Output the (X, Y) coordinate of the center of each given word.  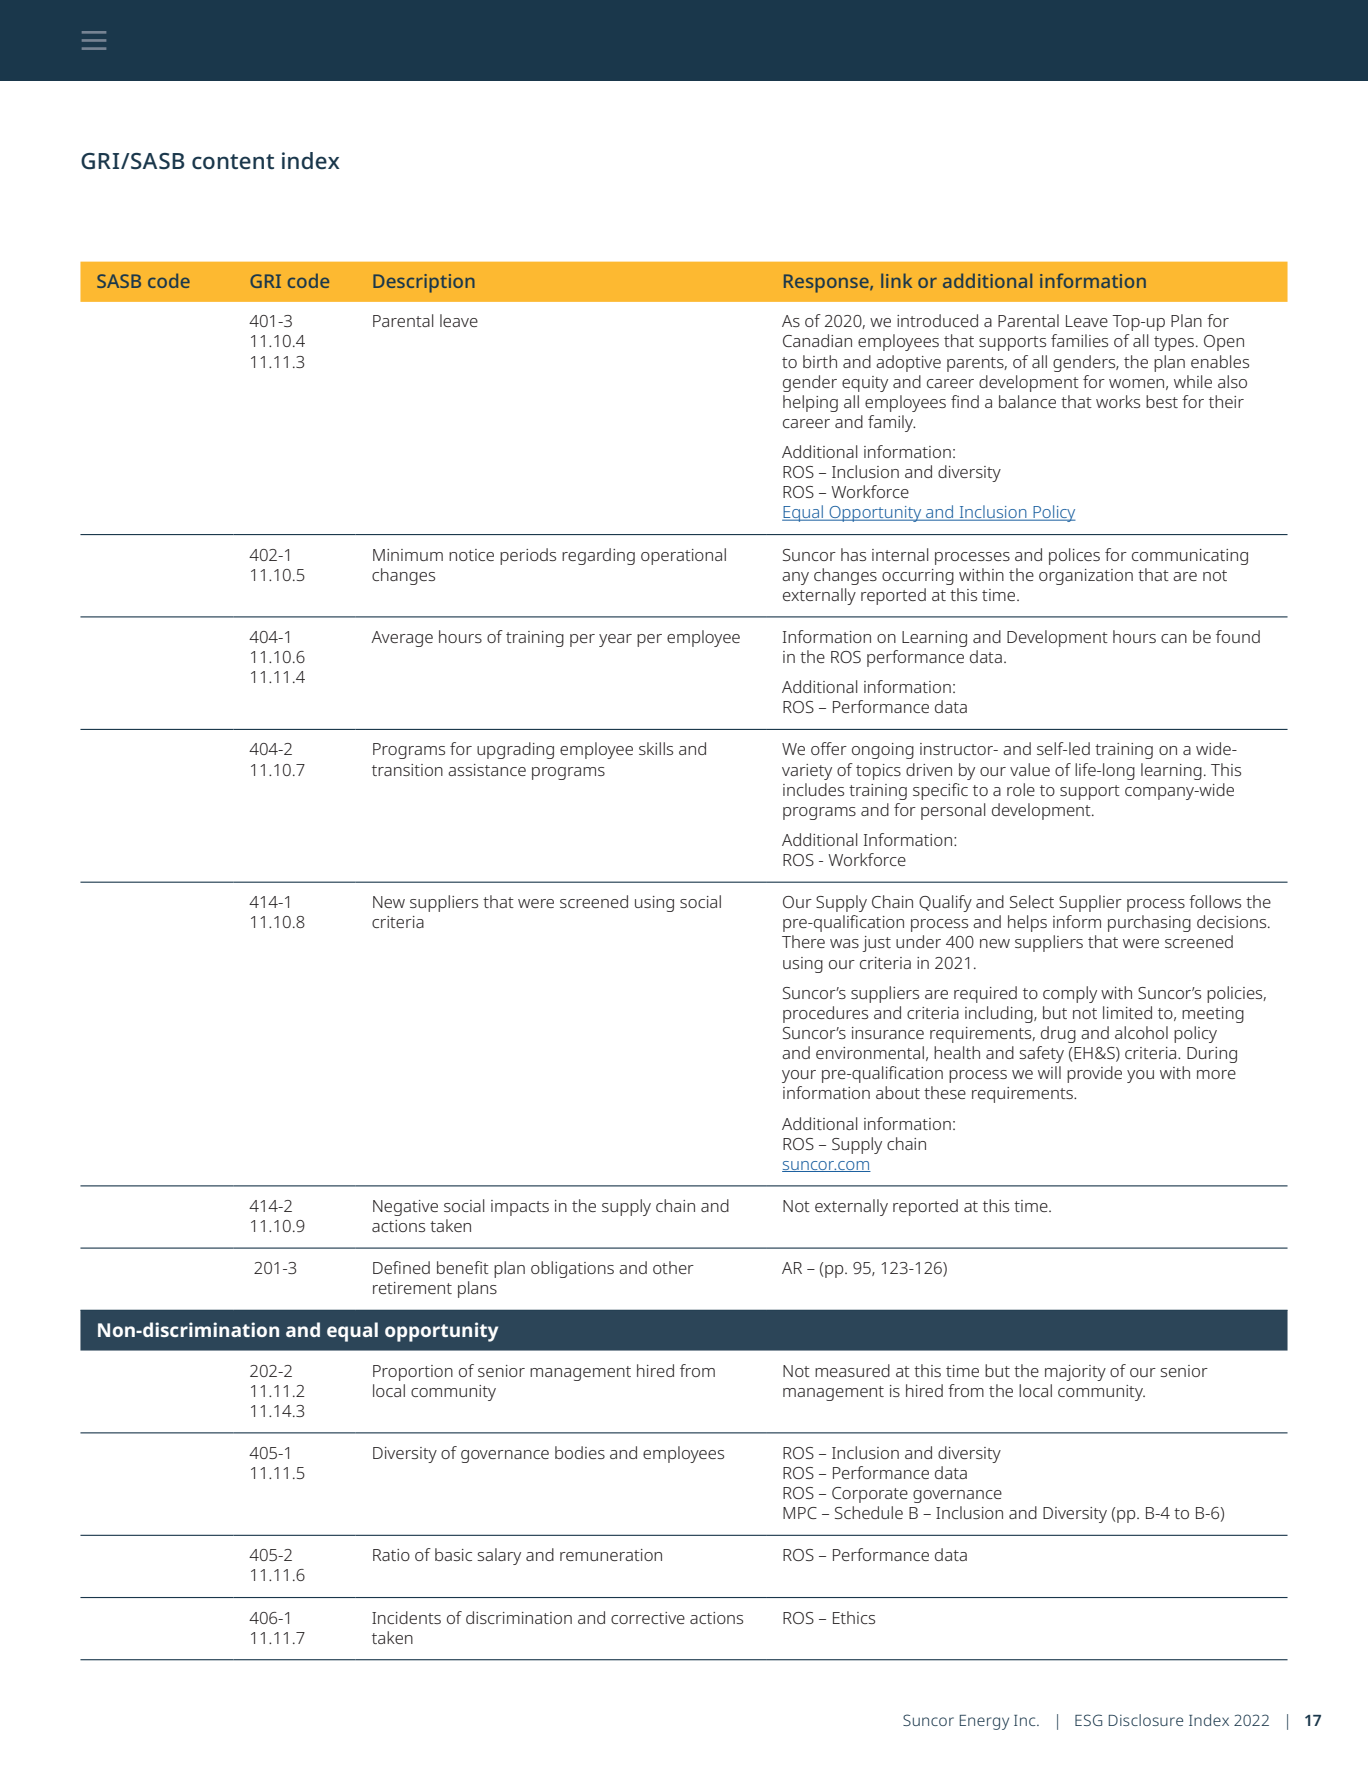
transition (407, 770)
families (1079, 340)
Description (424, 283)
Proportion (413, 1373)
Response (827, 283)
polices (1074, 556)
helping (810, 403)
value (1030, 769)
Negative (405, 1208)
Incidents (406, 1617)
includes (813, 789)
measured (852, 1370)
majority (1075, 1373)
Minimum (408, 555)
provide (1094, 1074)
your (799, 1076)
